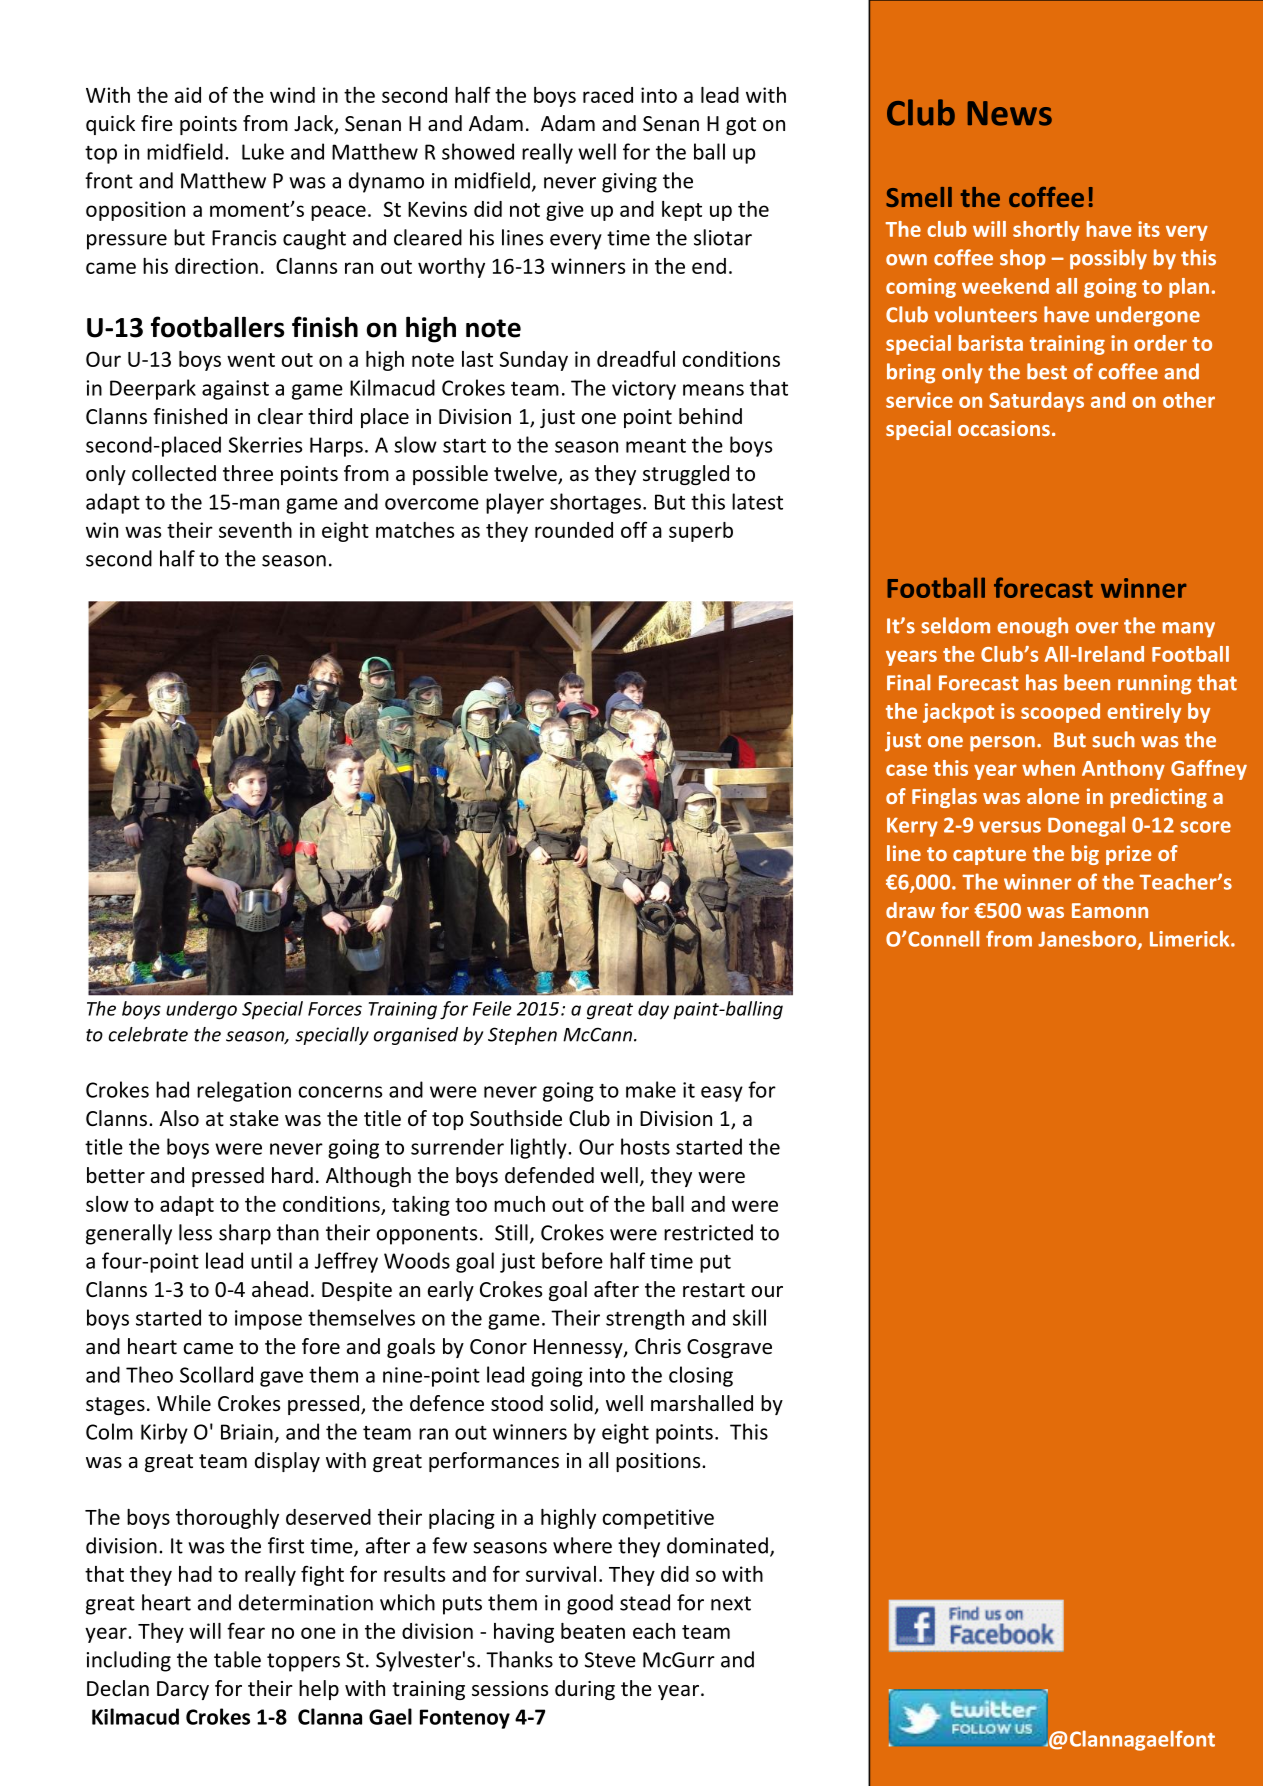 This image has width=1263, height=1786. What do you see at coordinates (246, 1630) in the image?
I see `fear` at bounding box center [246, 1630].
